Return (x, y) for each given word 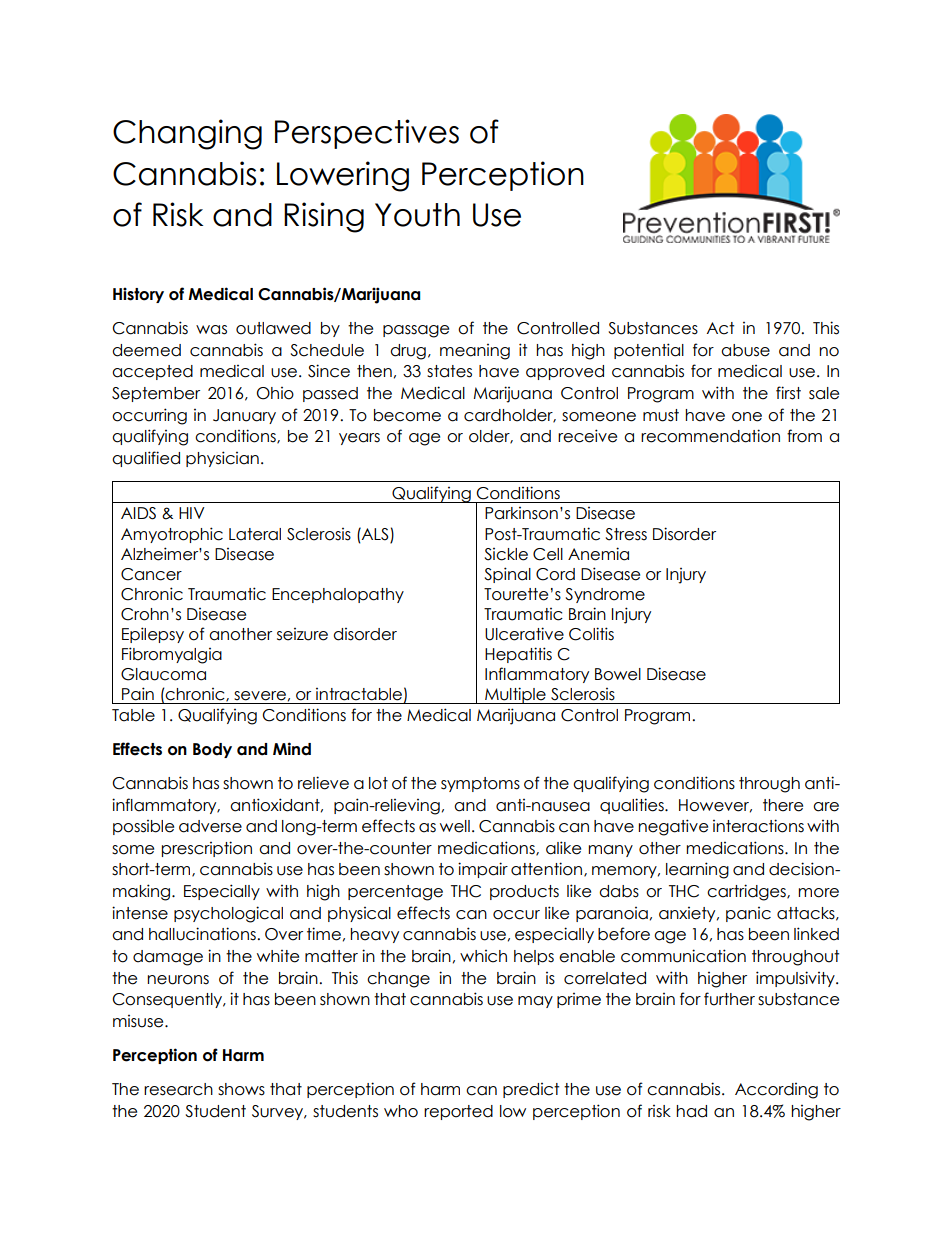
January (244, 416)
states (449, 371)
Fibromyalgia (172, 655)
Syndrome (605, 595)
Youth (417, 215)
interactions (758, 826)
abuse (745, 350)
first (788, 393)
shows (241, 1089)
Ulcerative (524, 634)
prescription (207, 849)
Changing (187, 134)
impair (483, 870)
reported (458, 1112)
